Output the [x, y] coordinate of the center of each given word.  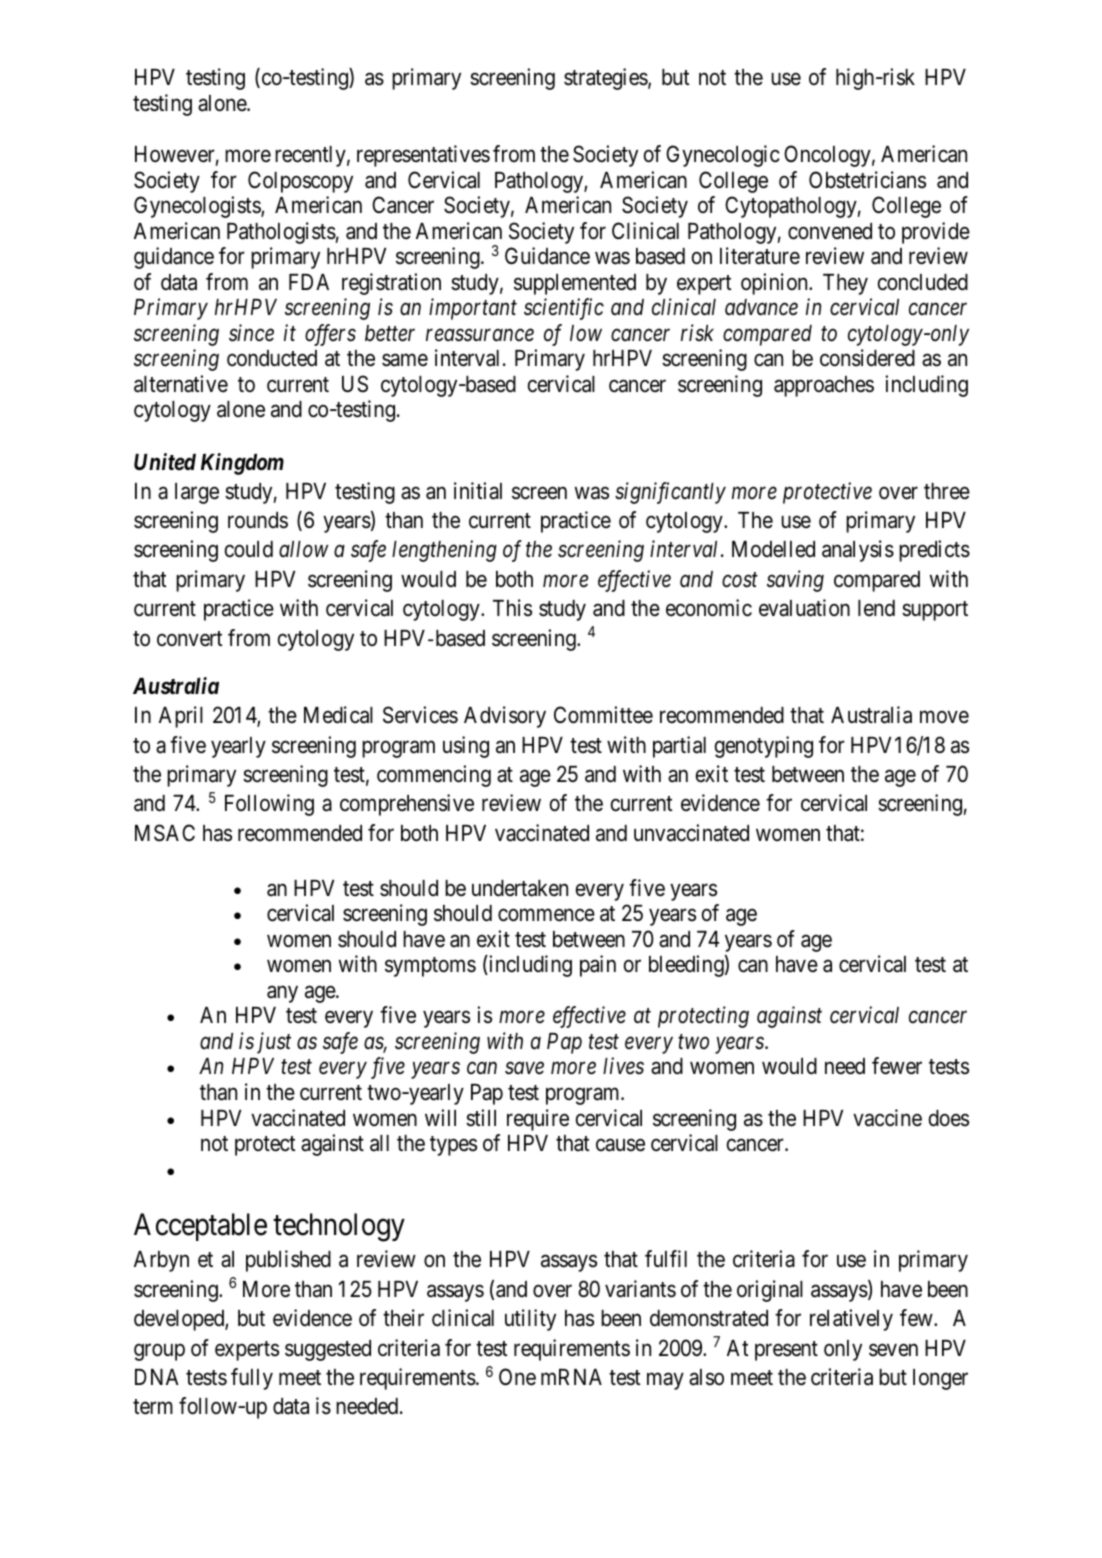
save [524, 1069]
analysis [858, 551]
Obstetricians [867, 180]
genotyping [764, 747]
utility [530, 1320]
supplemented [575, 284]
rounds [258, 520]
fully [252, 1379]
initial [478, 491]
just [274, 1043]
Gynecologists [198, 207]
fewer [897, 1066]
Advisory [505, 717]
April [181, 717]
